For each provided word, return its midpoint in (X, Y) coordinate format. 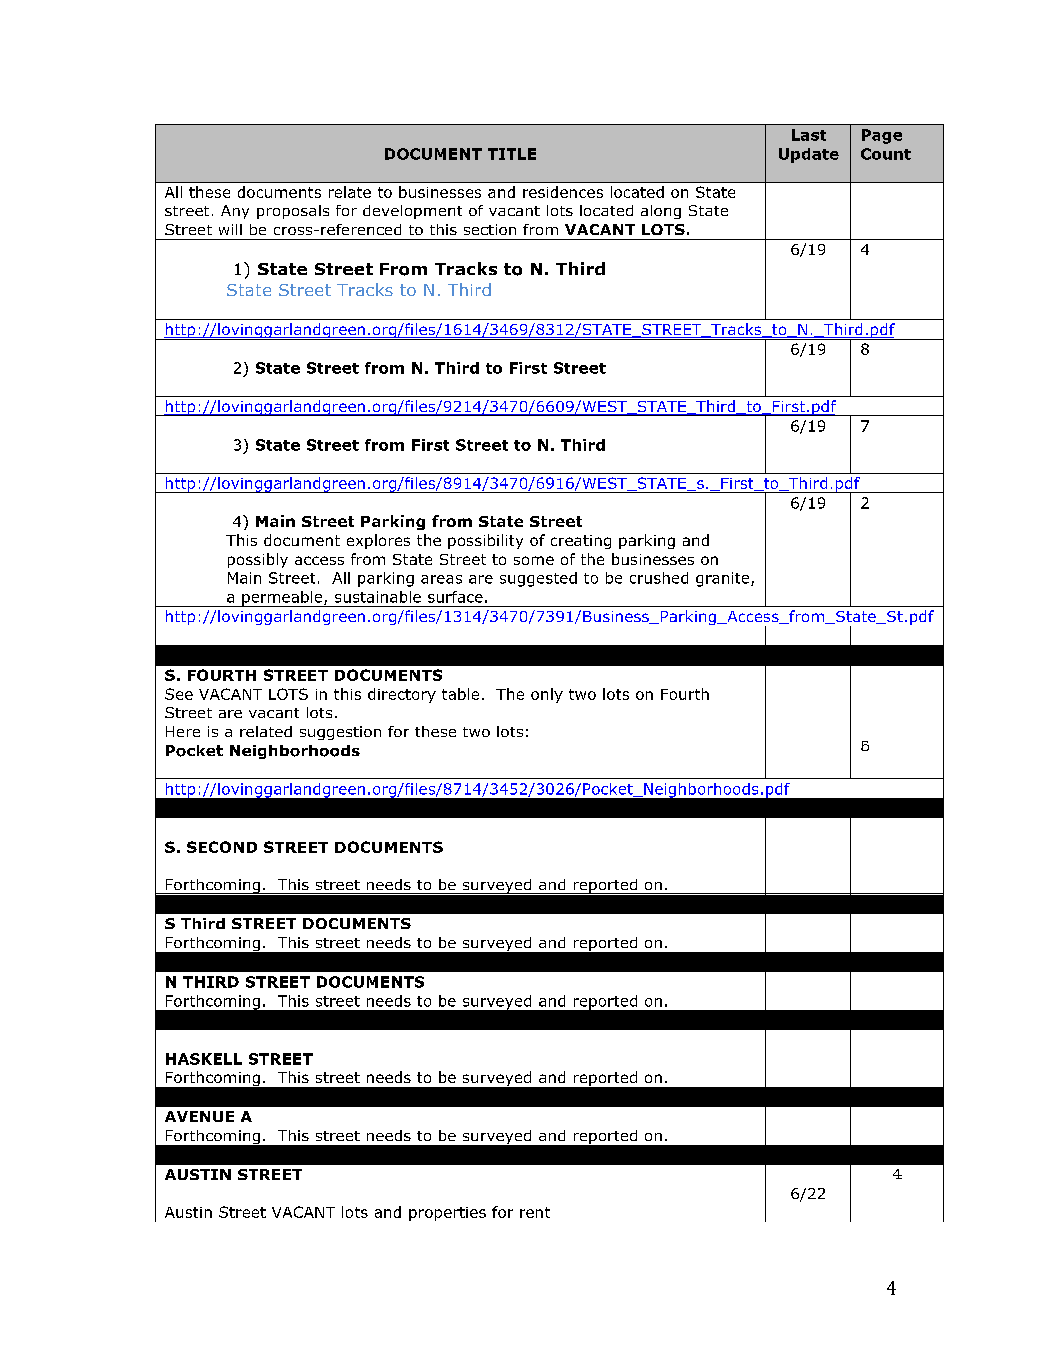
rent (535, 1212)
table (460, 694)
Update (809, 155)
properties (447, 1214)
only (547, 695)
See (179, 694)
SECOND (222, 847)
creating (581, 542)
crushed (659, 578)
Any (235, 212)
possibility (485, 541)
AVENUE (199, 1116)
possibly (258, 560)
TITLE (512, 154)
